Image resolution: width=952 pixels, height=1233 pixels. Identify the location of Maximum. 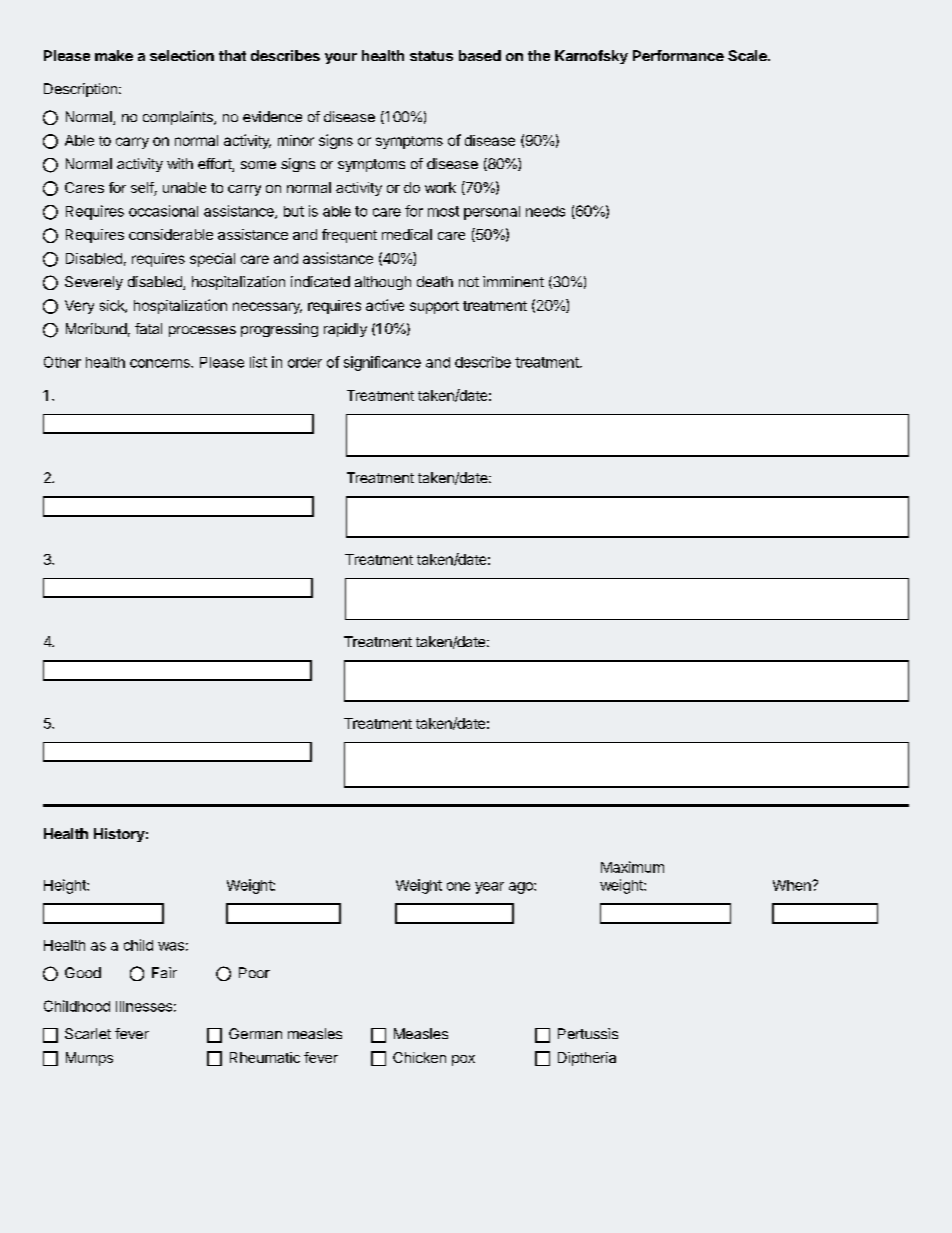
(632, 867).
